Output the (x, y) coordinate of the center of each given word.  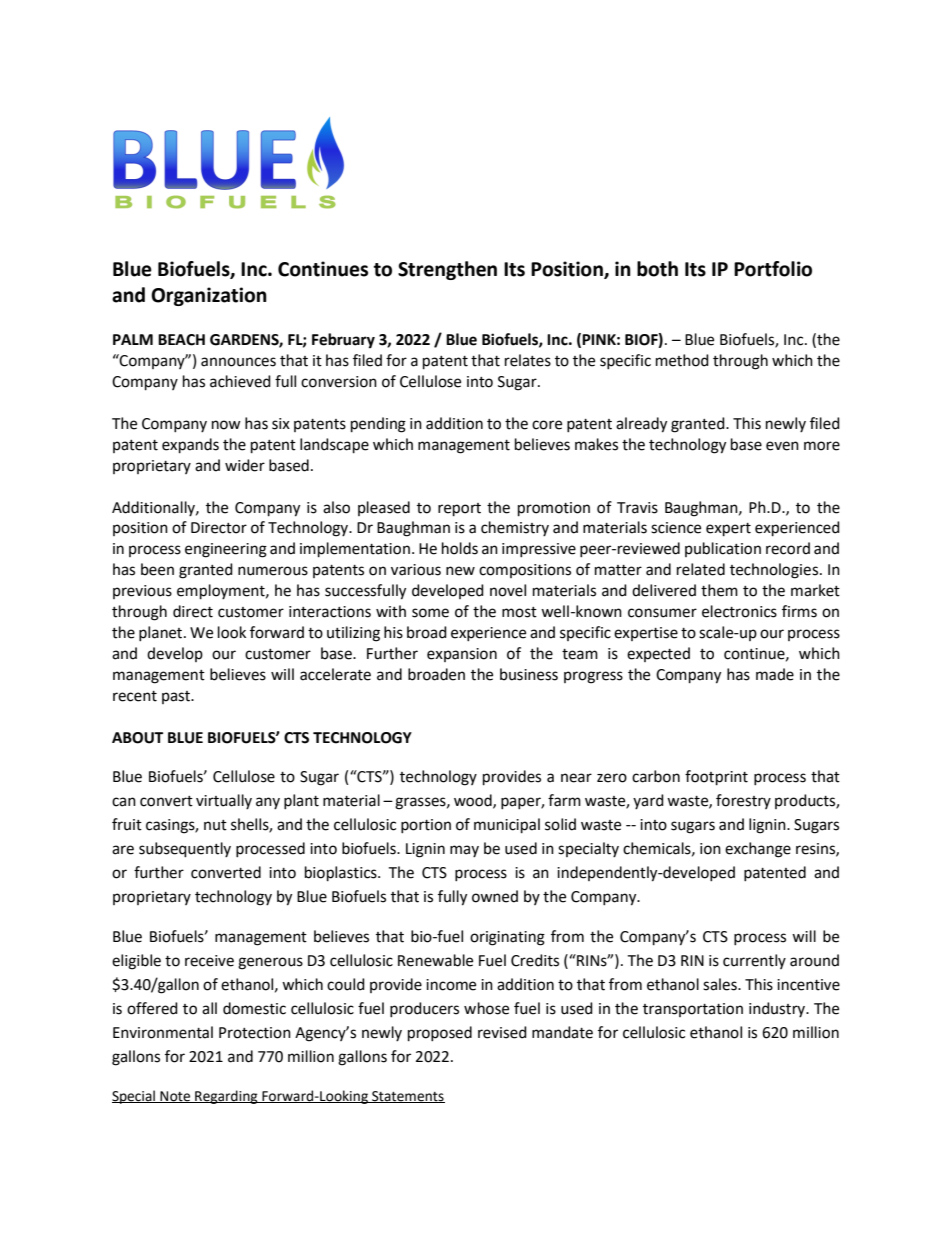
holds (460, 548)
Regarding (226, 1097)
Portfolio (773, 269)
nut (215, 825)
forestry (743, 801)
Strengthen (447, 270)
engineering (226, 550)
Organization (209, 296)
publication (723, 549)
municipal (507, 826)
